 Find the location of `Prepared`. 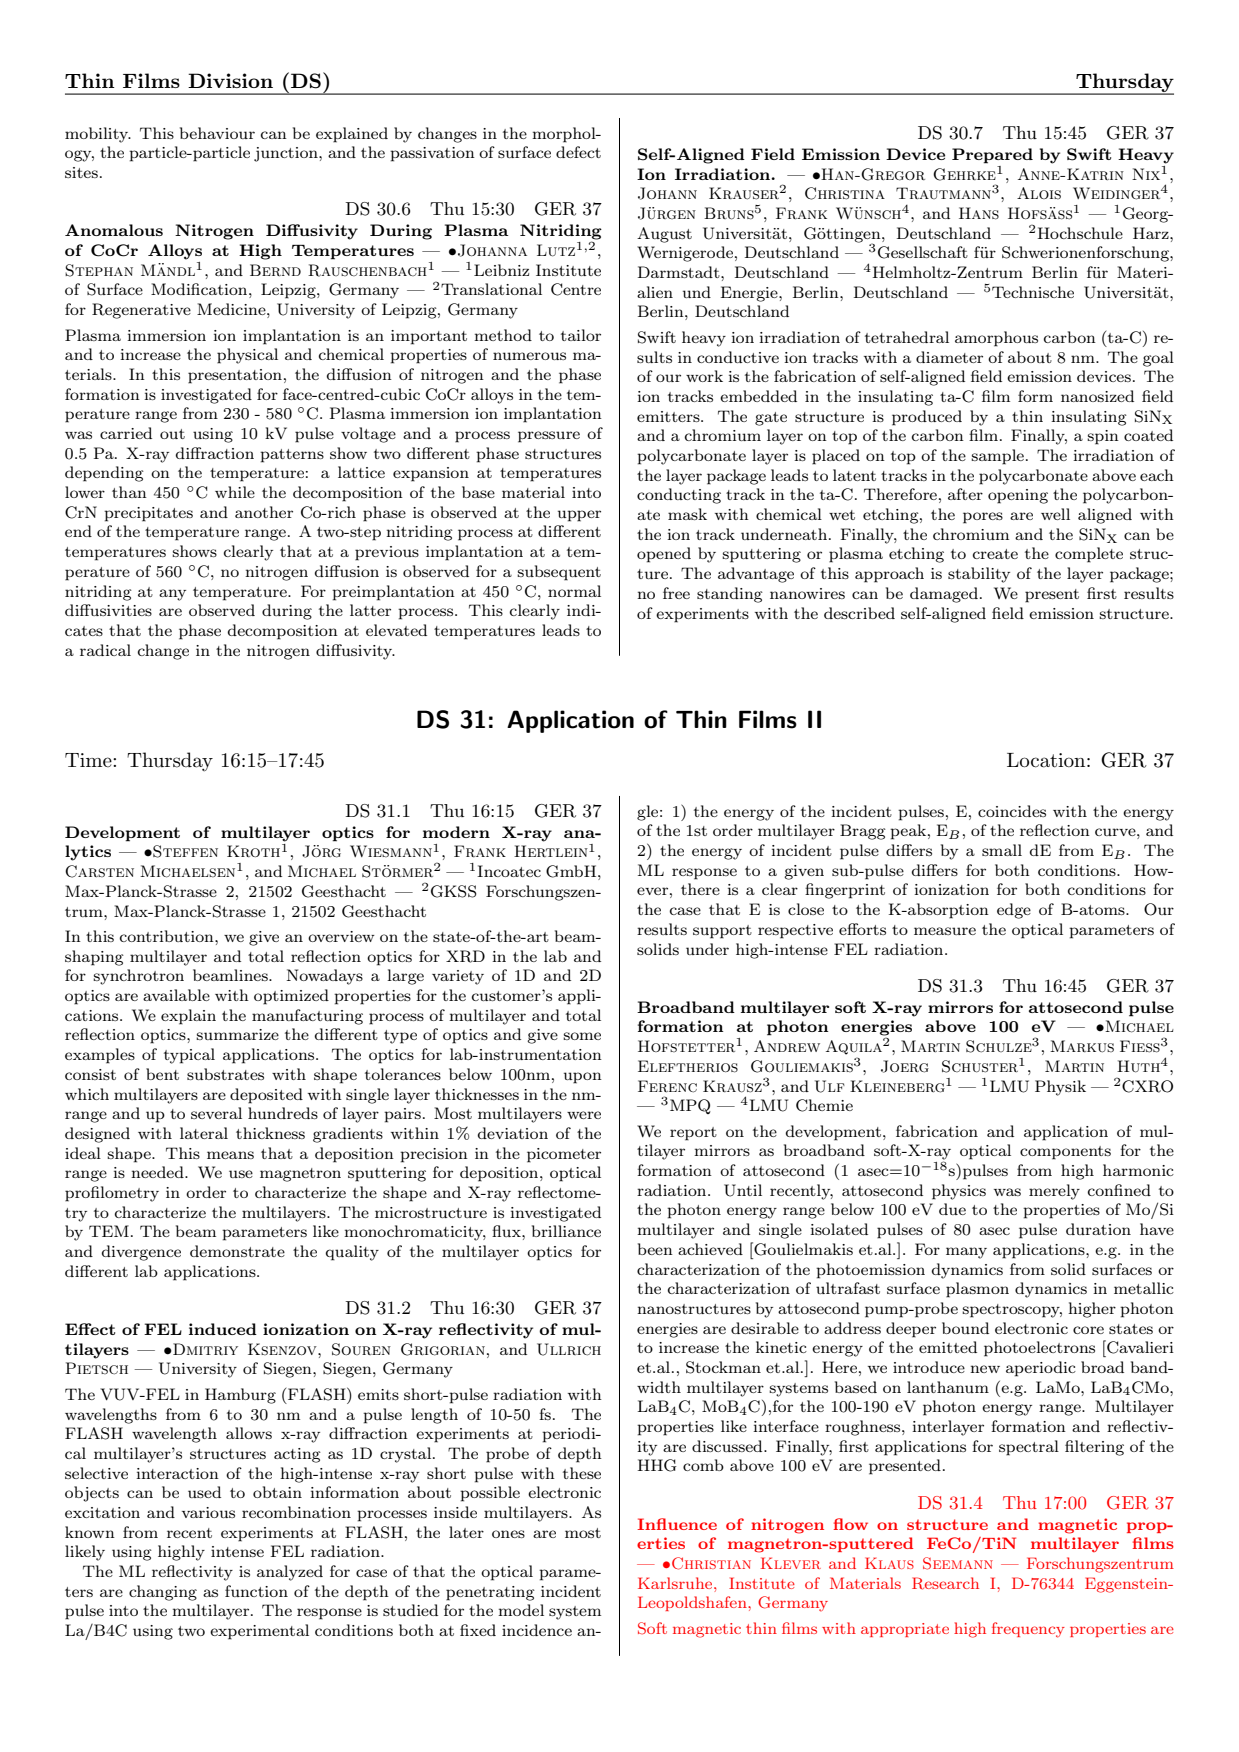

Prepared is located at coordinates (992, 156).
